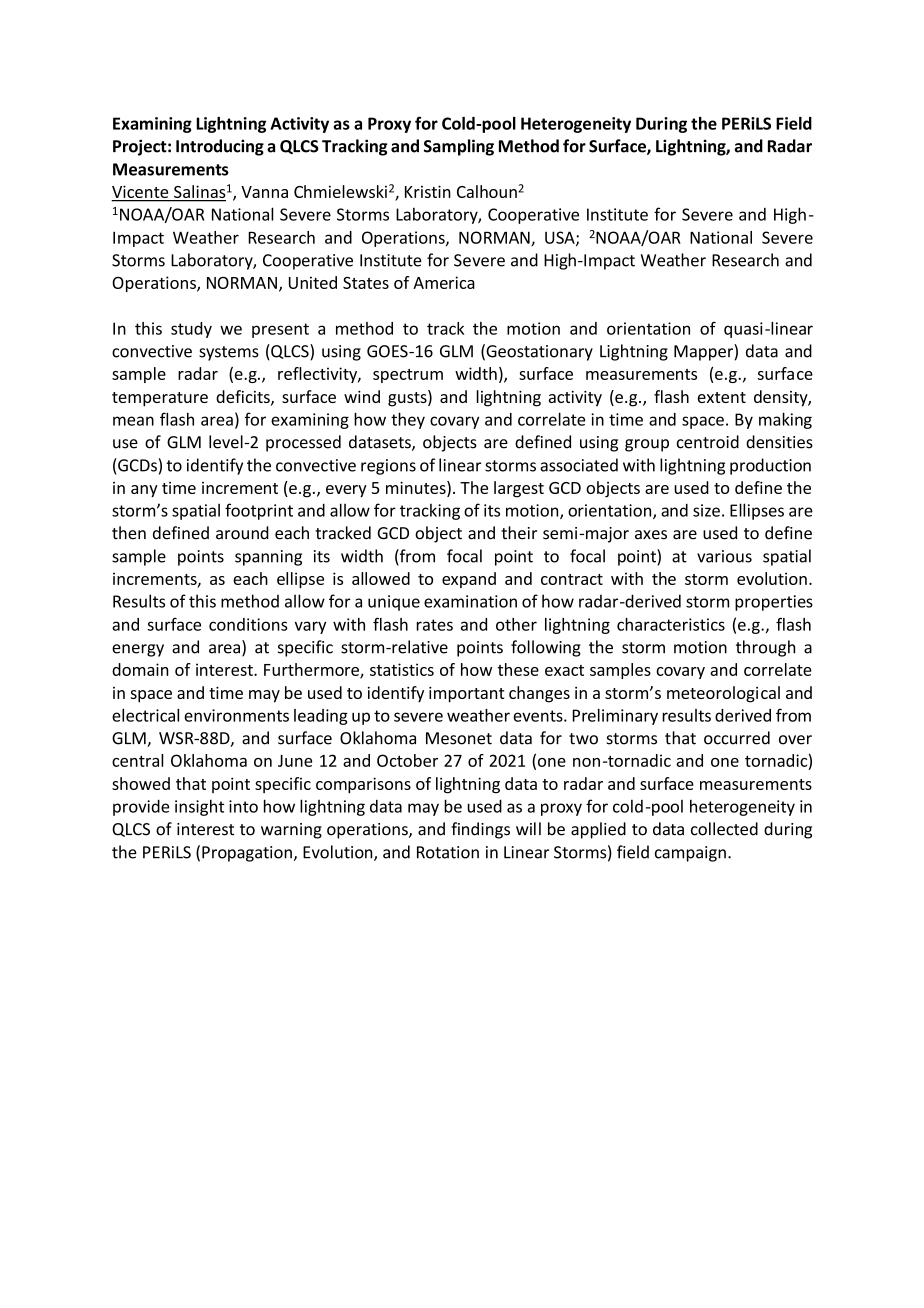  I want to click on Kristin, so click(428, 191).
